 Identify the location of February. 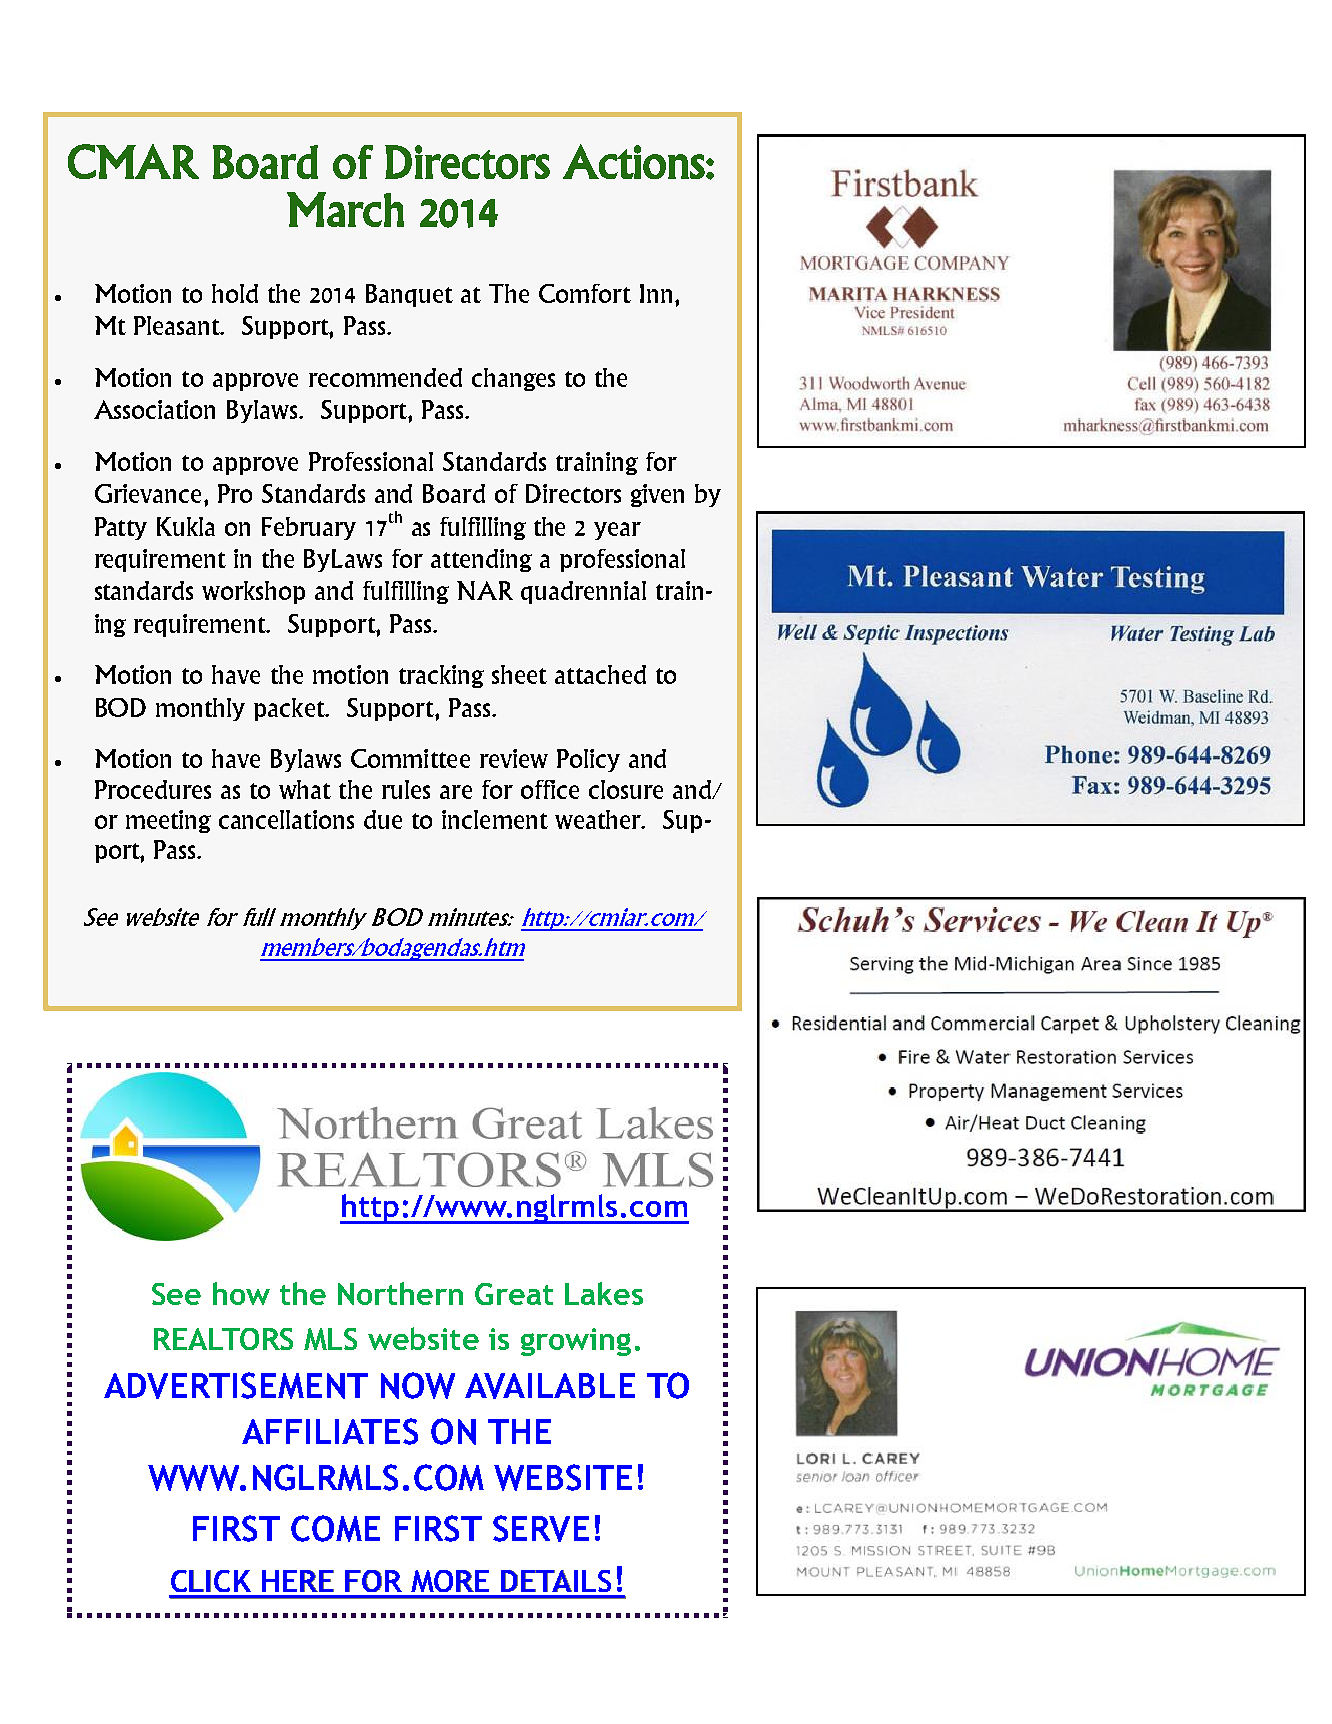
(309, 528).
